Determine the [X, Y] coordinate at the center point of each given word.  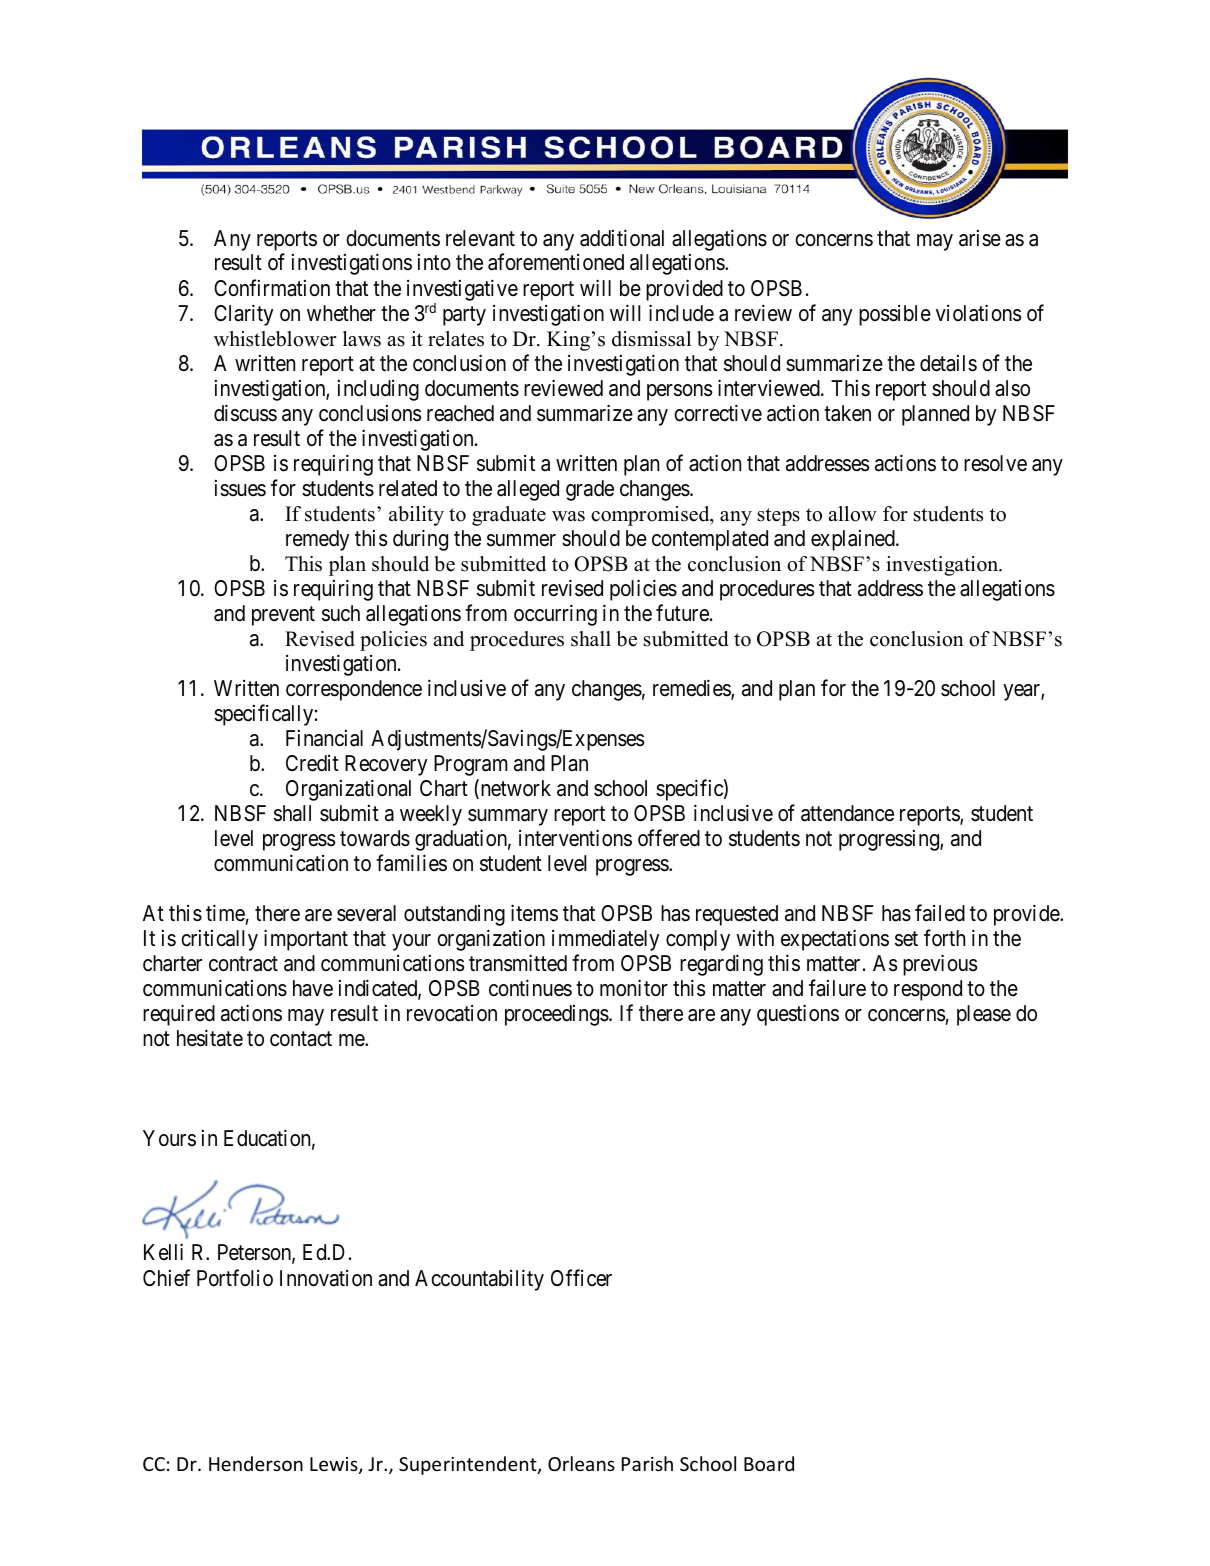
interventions [575, 838]
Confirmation [272, 288]
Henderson [256, 1463]
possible [895, 315]
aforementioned [556, 262]
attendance [847, 813]
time [225, 913]
